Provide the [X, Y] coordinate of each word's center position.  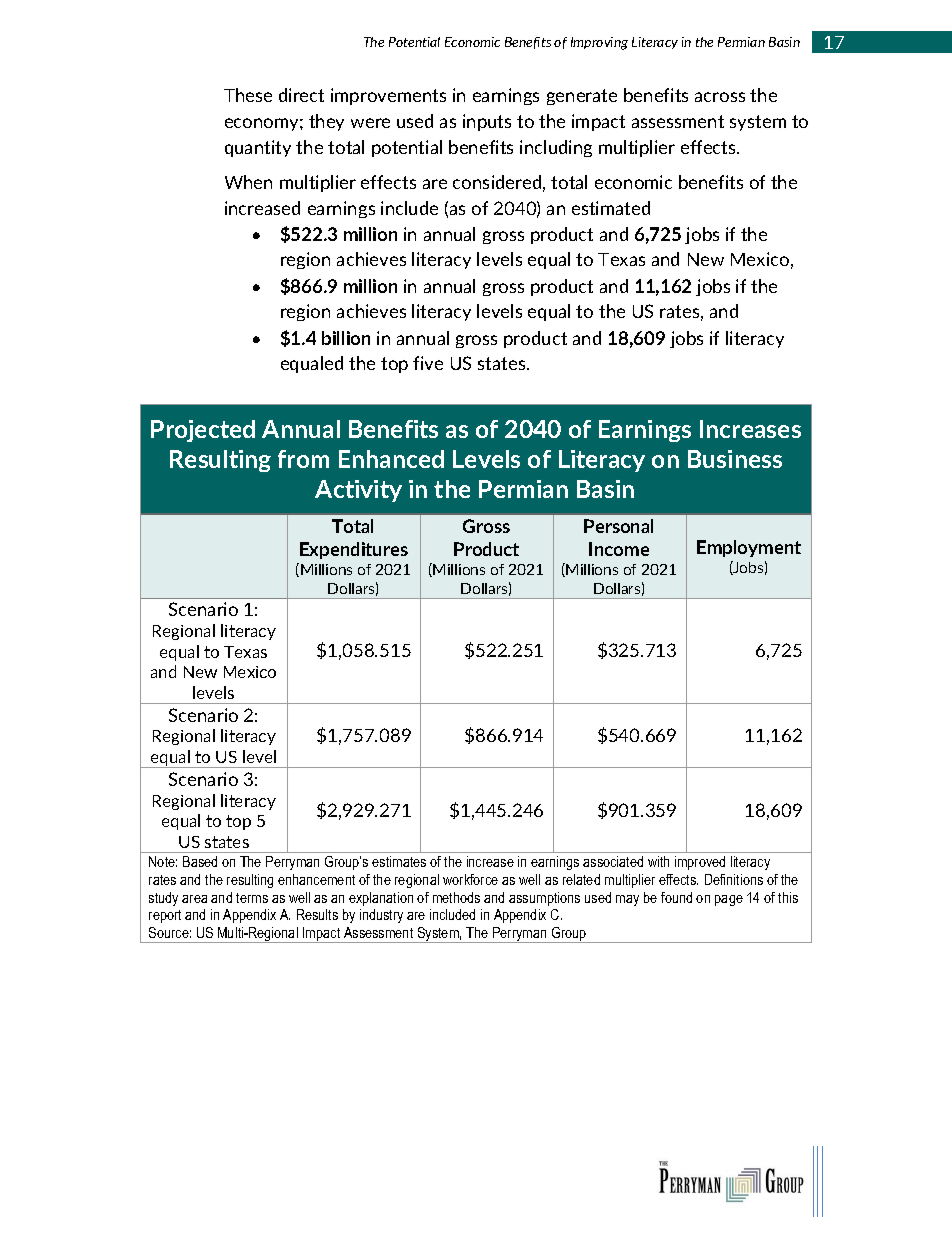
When [248, 182]
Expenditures [354, 550]
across [720, 97]
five [428, 363]
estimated [611, 208]
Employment [749, 548]
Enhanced [391, 459]
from [303, 459]
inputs [487, 122]
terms [252, 898]
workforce [470, 879]
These [248, 95]
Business [735, 459]
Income [619, 549]
